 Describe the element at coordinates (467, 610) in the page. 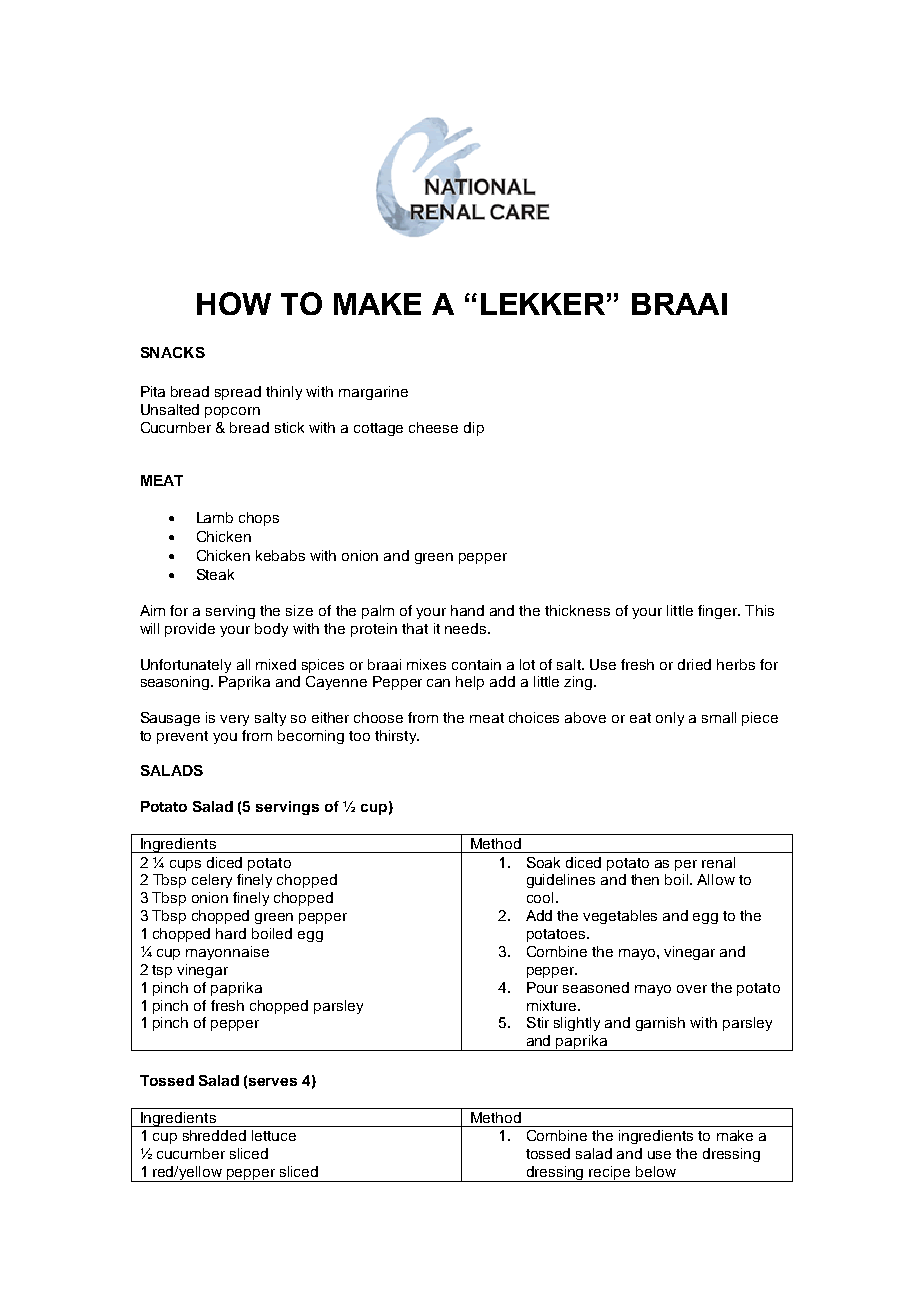

I see `hand` at that location.
